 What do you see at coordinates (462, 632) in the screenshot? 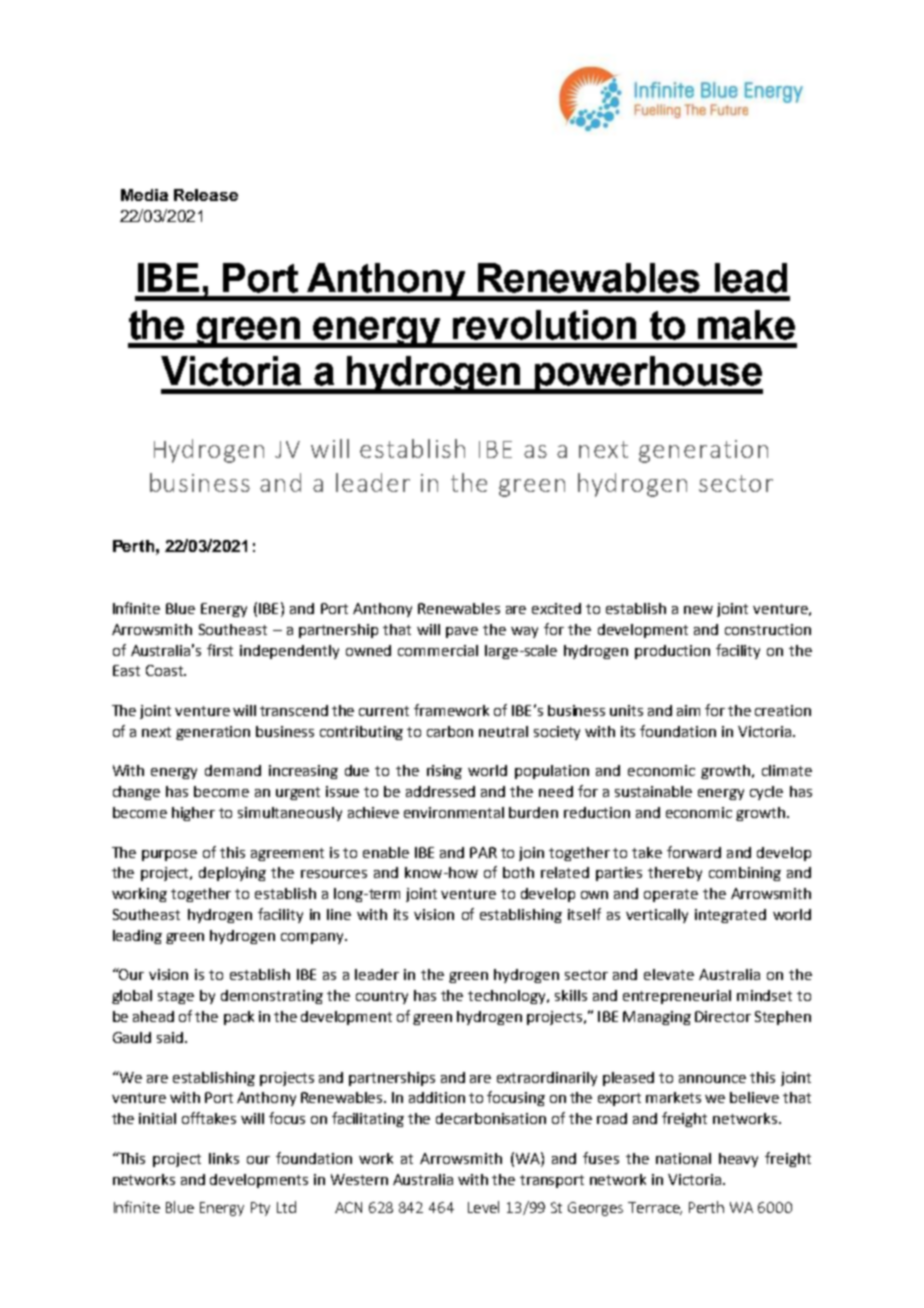
I see `pave` at bounding box center [462, 632].
